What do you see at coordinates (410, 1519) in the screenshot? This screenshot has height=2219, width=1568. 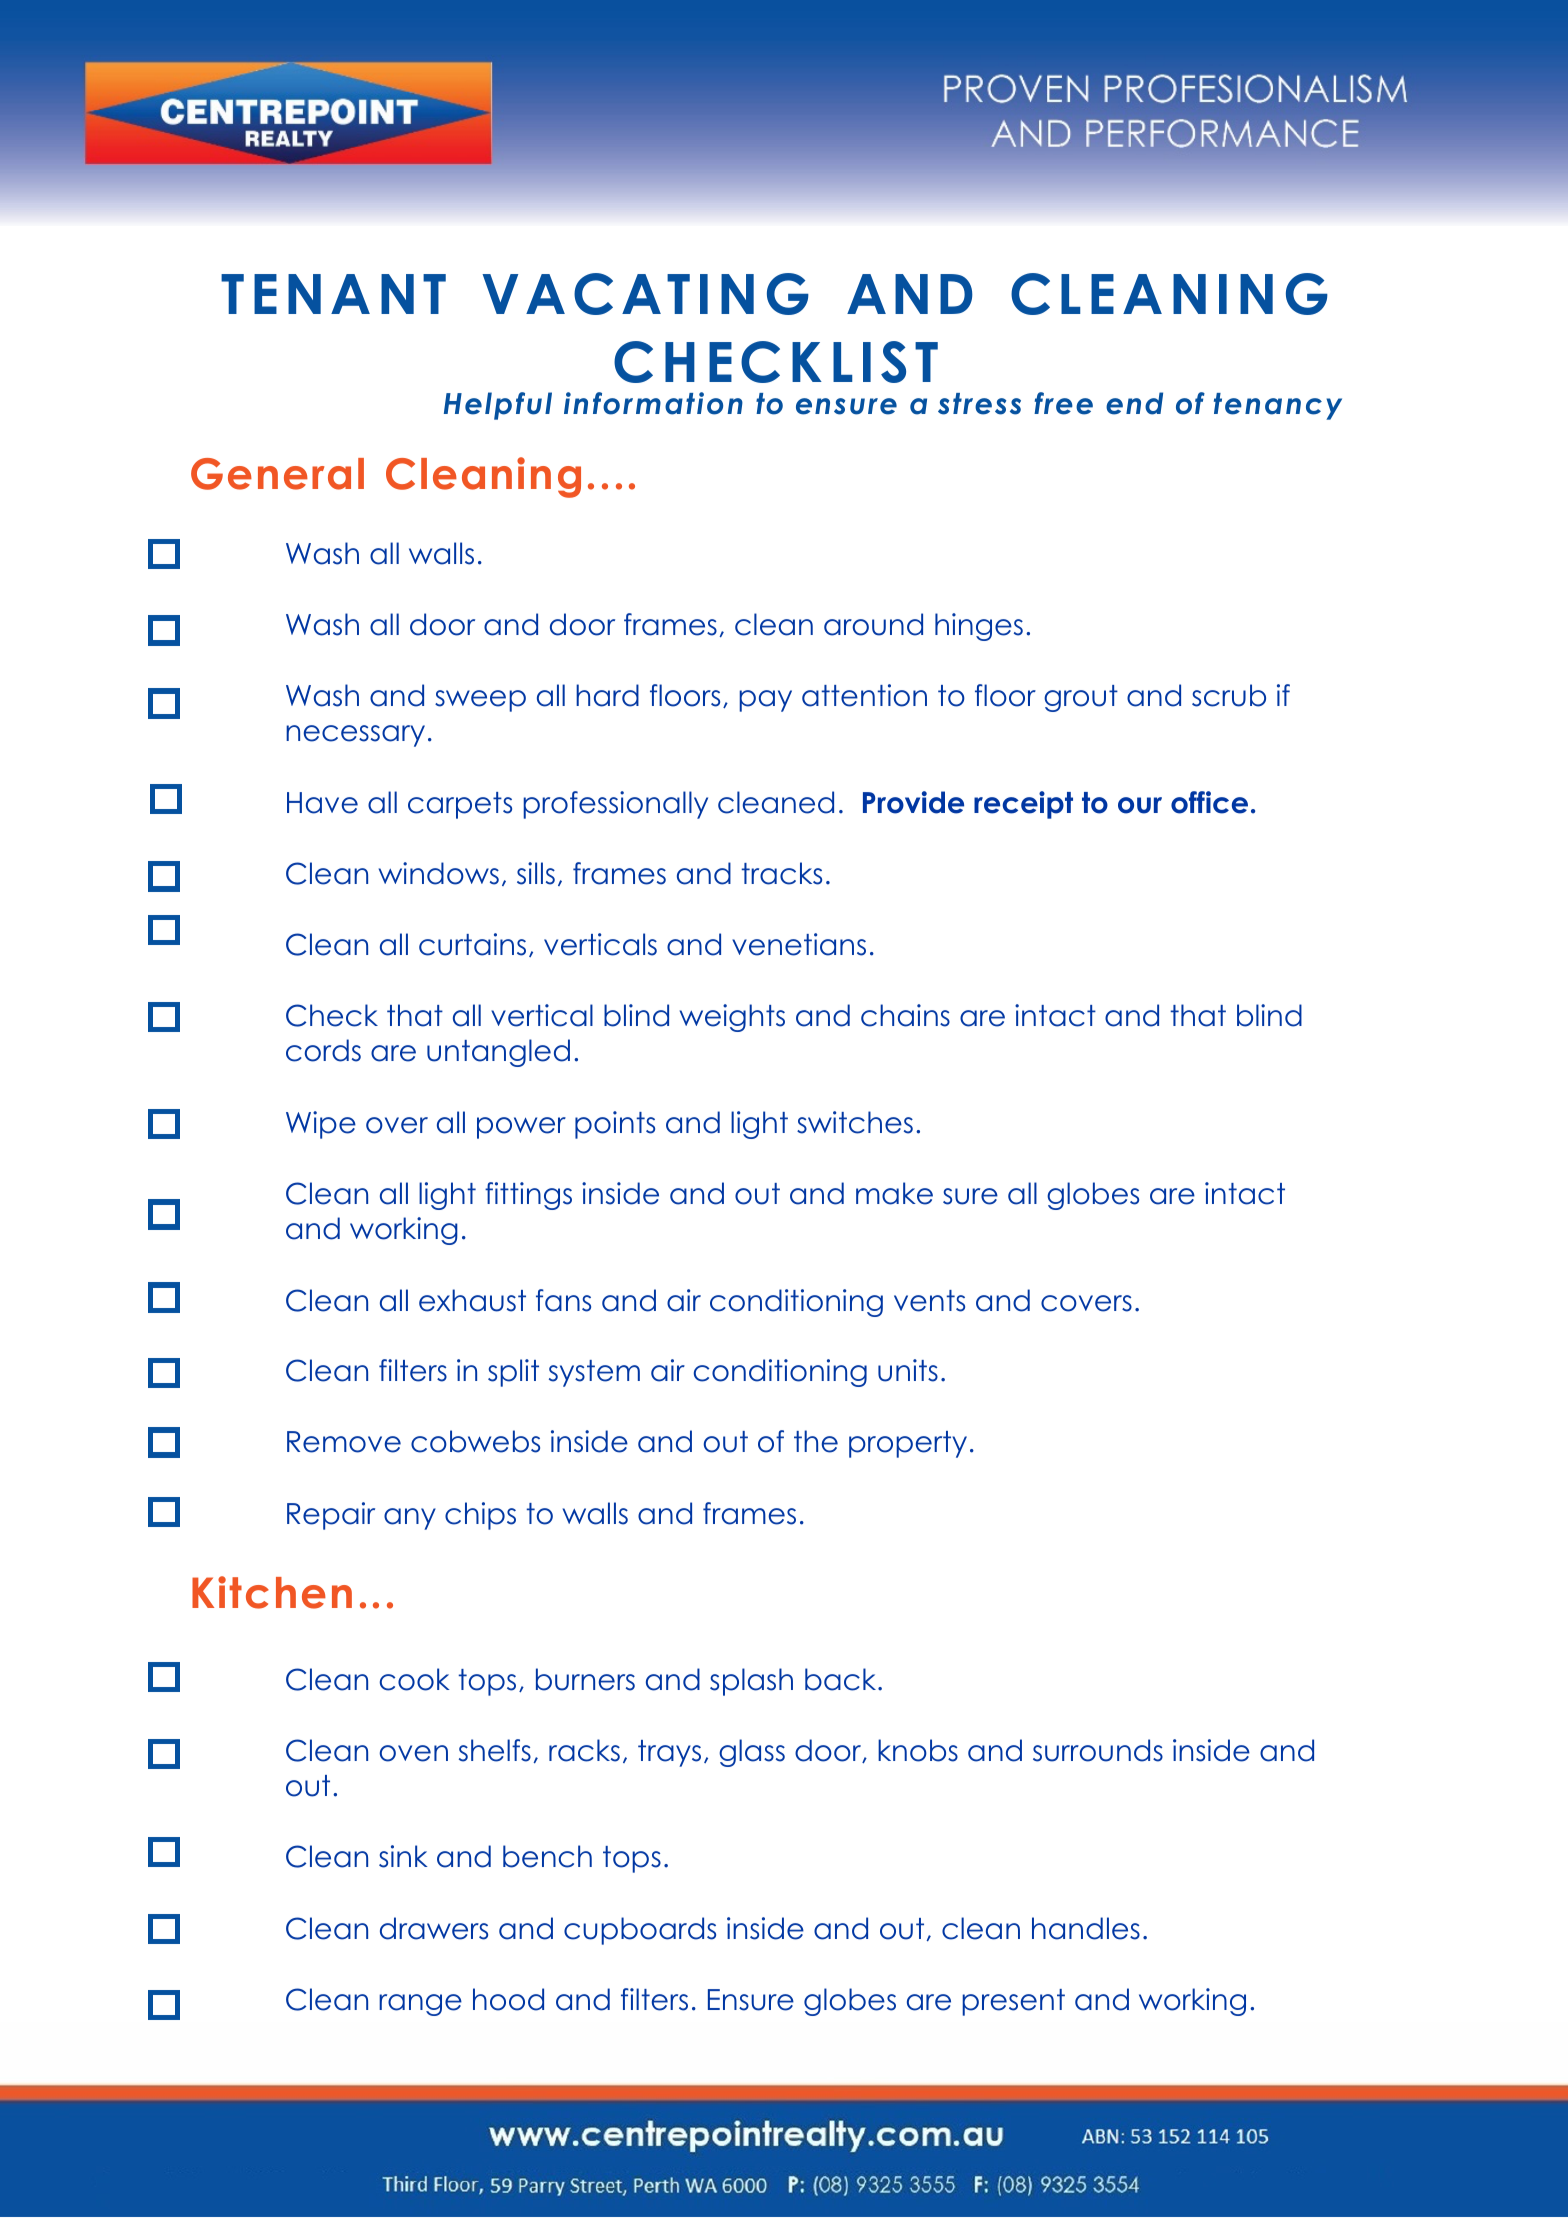 I see `any` at bounding box center [410, 1519].
